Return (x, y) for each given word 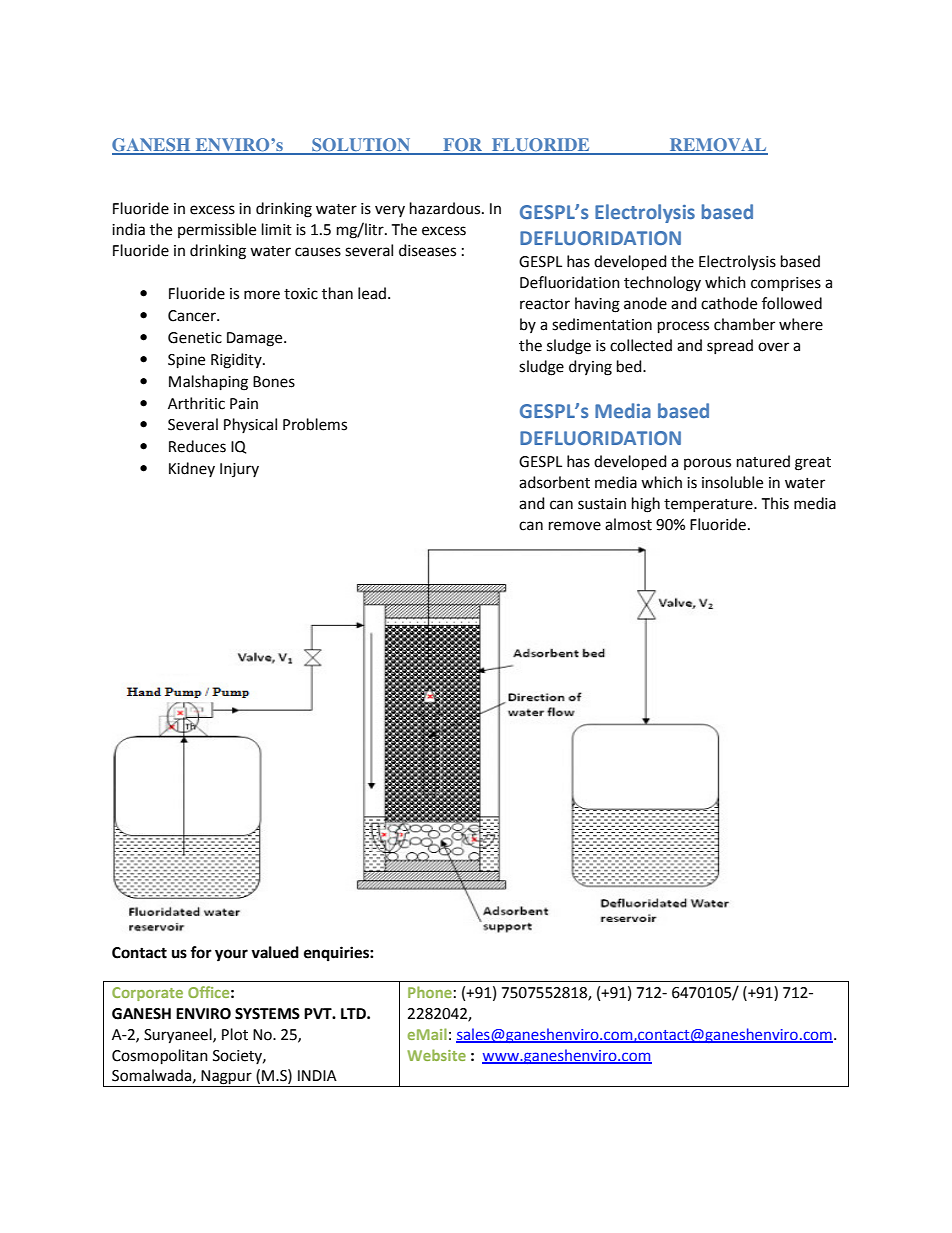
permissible (217, 230)
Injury (239, 470)
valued (275, 952)
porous (707, 464)
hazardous (446, 208)
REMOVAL (718, 146)
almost (628, 524)
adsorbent (554, 482)
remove (575, 526)
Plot (235, 1034)
